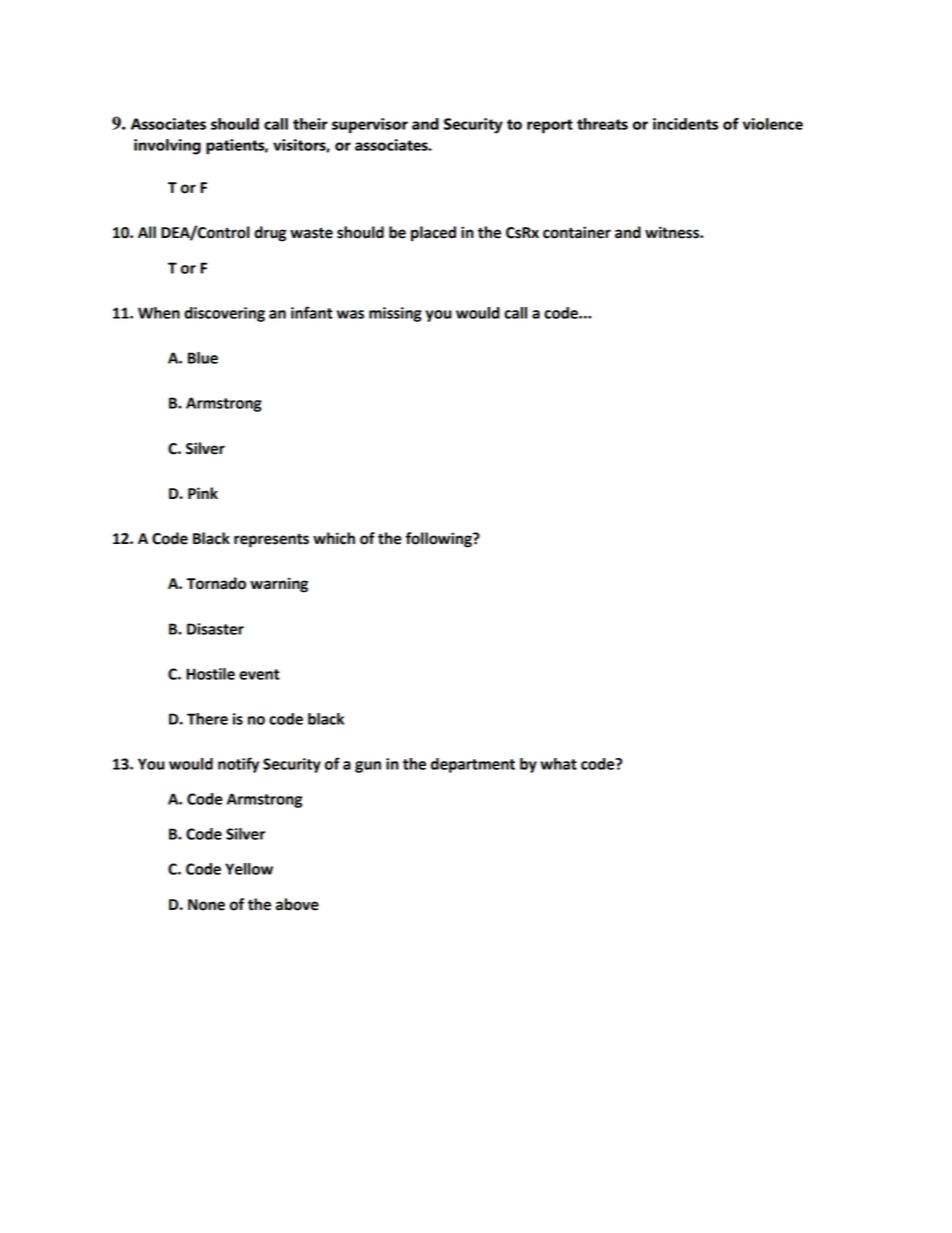 This screenshot has height=1233, width=952. Describe the element at coordinates (334, 538) in the screenshot. I see `which` at that location.
